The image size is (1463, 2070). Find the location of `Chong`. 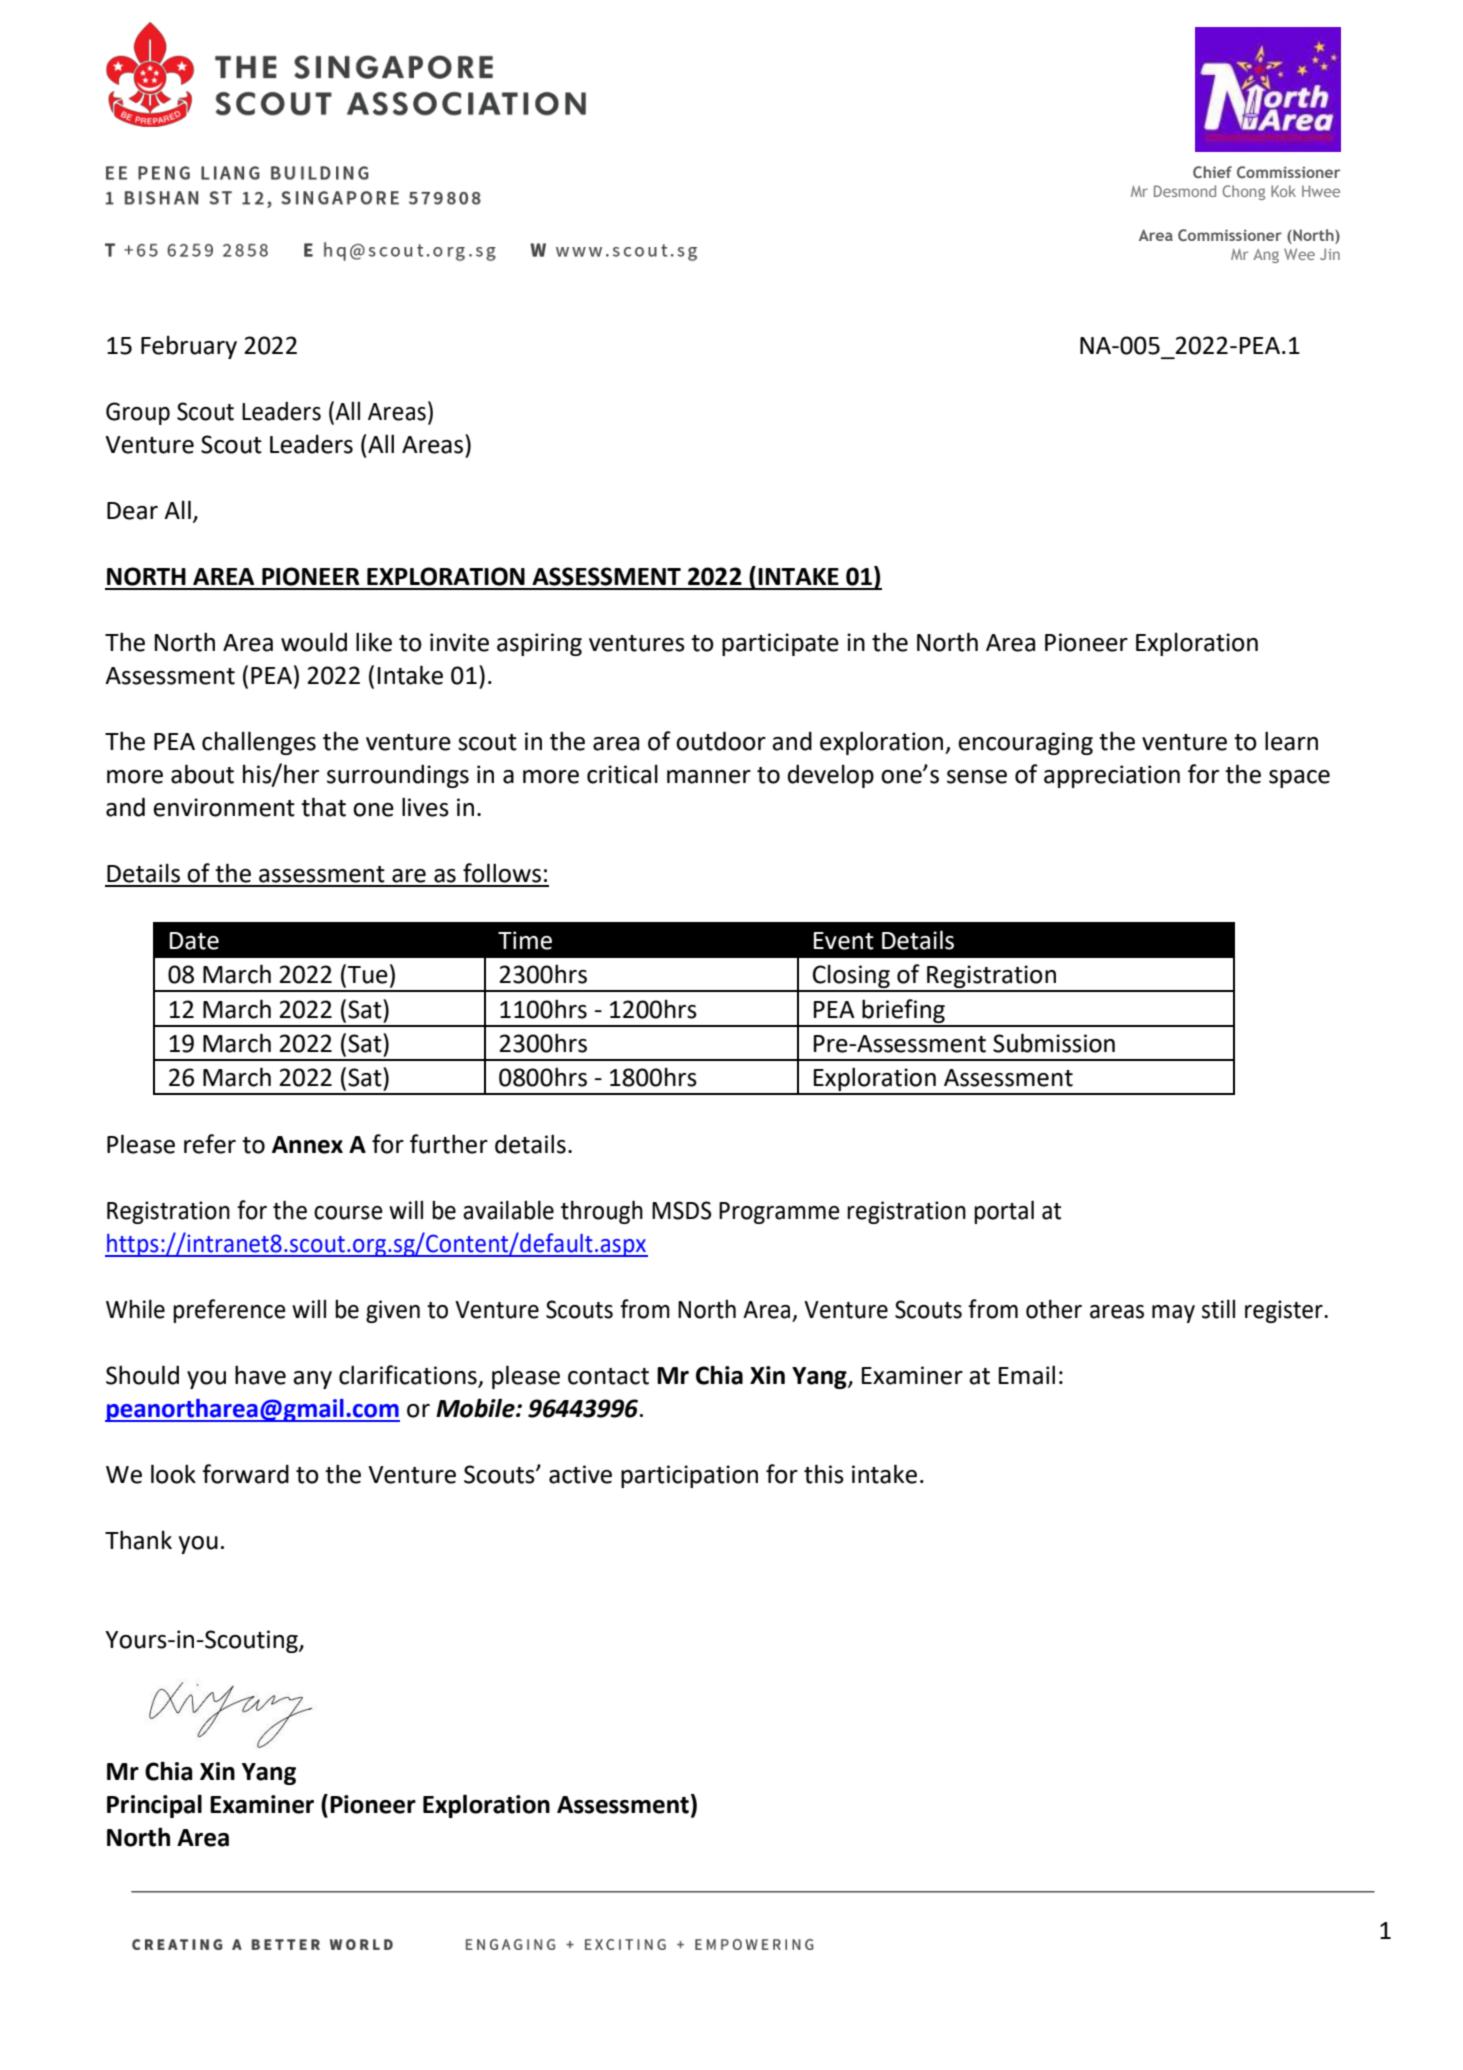

Chong is located at coordinates (1243, 192).
